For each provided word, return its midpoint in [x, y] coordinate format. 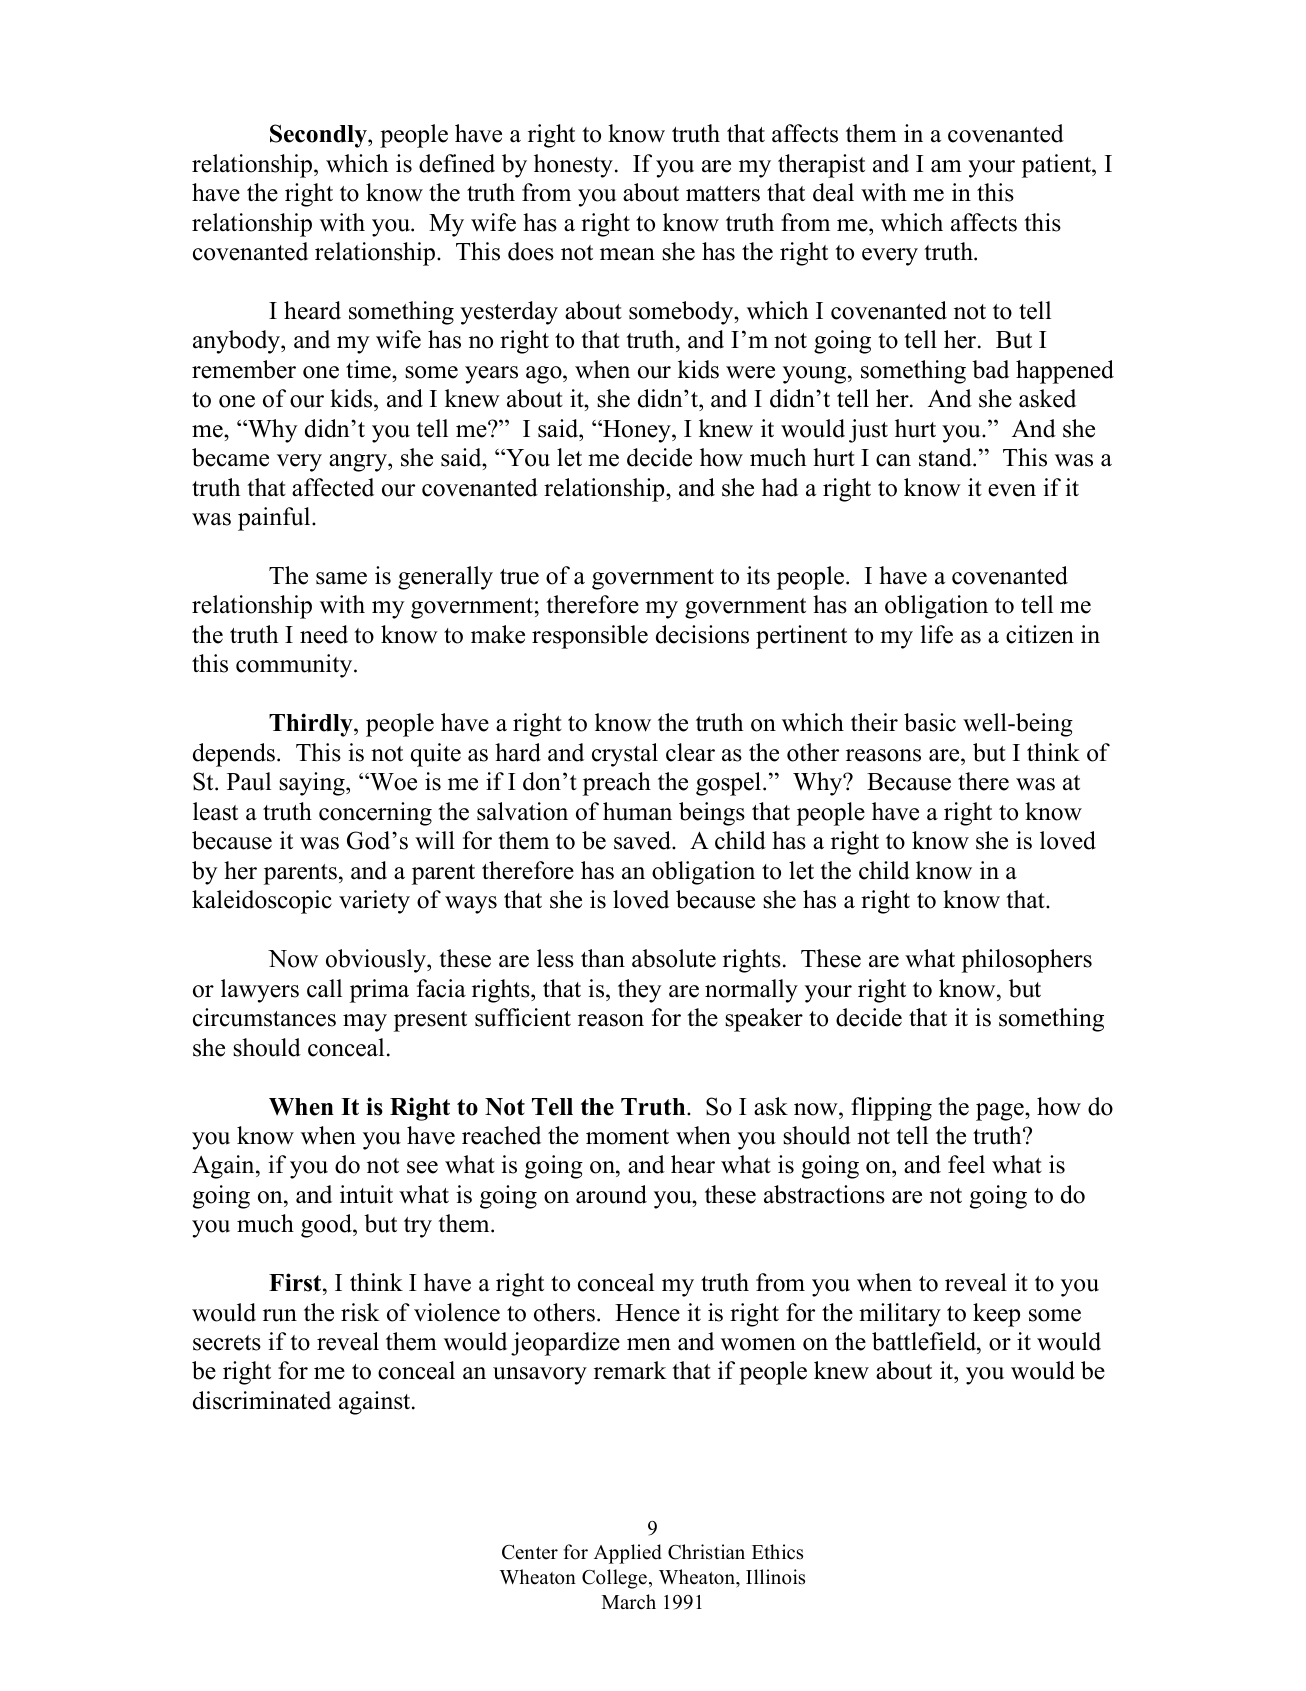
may [365, 1023]
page [1001, 1112]
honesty [573, 166]
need [324, 634]
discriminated [262, 1400]
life [936, 634]
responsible [590, 637]
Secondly [319, 136]
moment [627, 1137]
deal [833, 192]
